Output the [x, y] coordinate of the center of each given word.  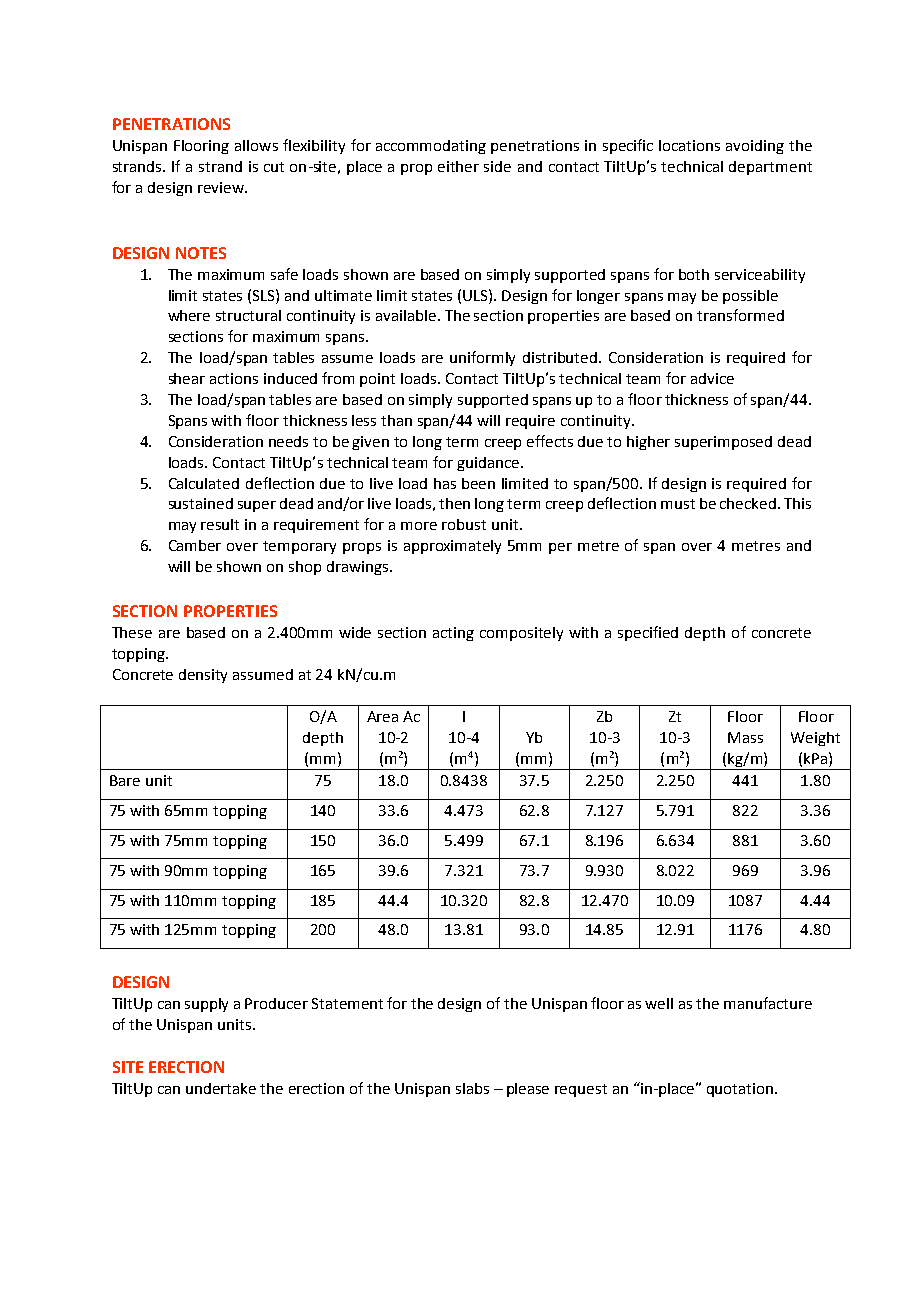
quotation [741, 1090]
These [132, 632]
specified [648, 633]
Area [382, 716]
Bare [125, 780]
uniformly [482, 358]
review [222, 187]
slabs [472, 1088]
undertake [221, 1088]
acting [453, 634]
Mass [745, 737]
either [458, 166]
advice [712, 378]
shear [187, 378]
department [770, 168]
